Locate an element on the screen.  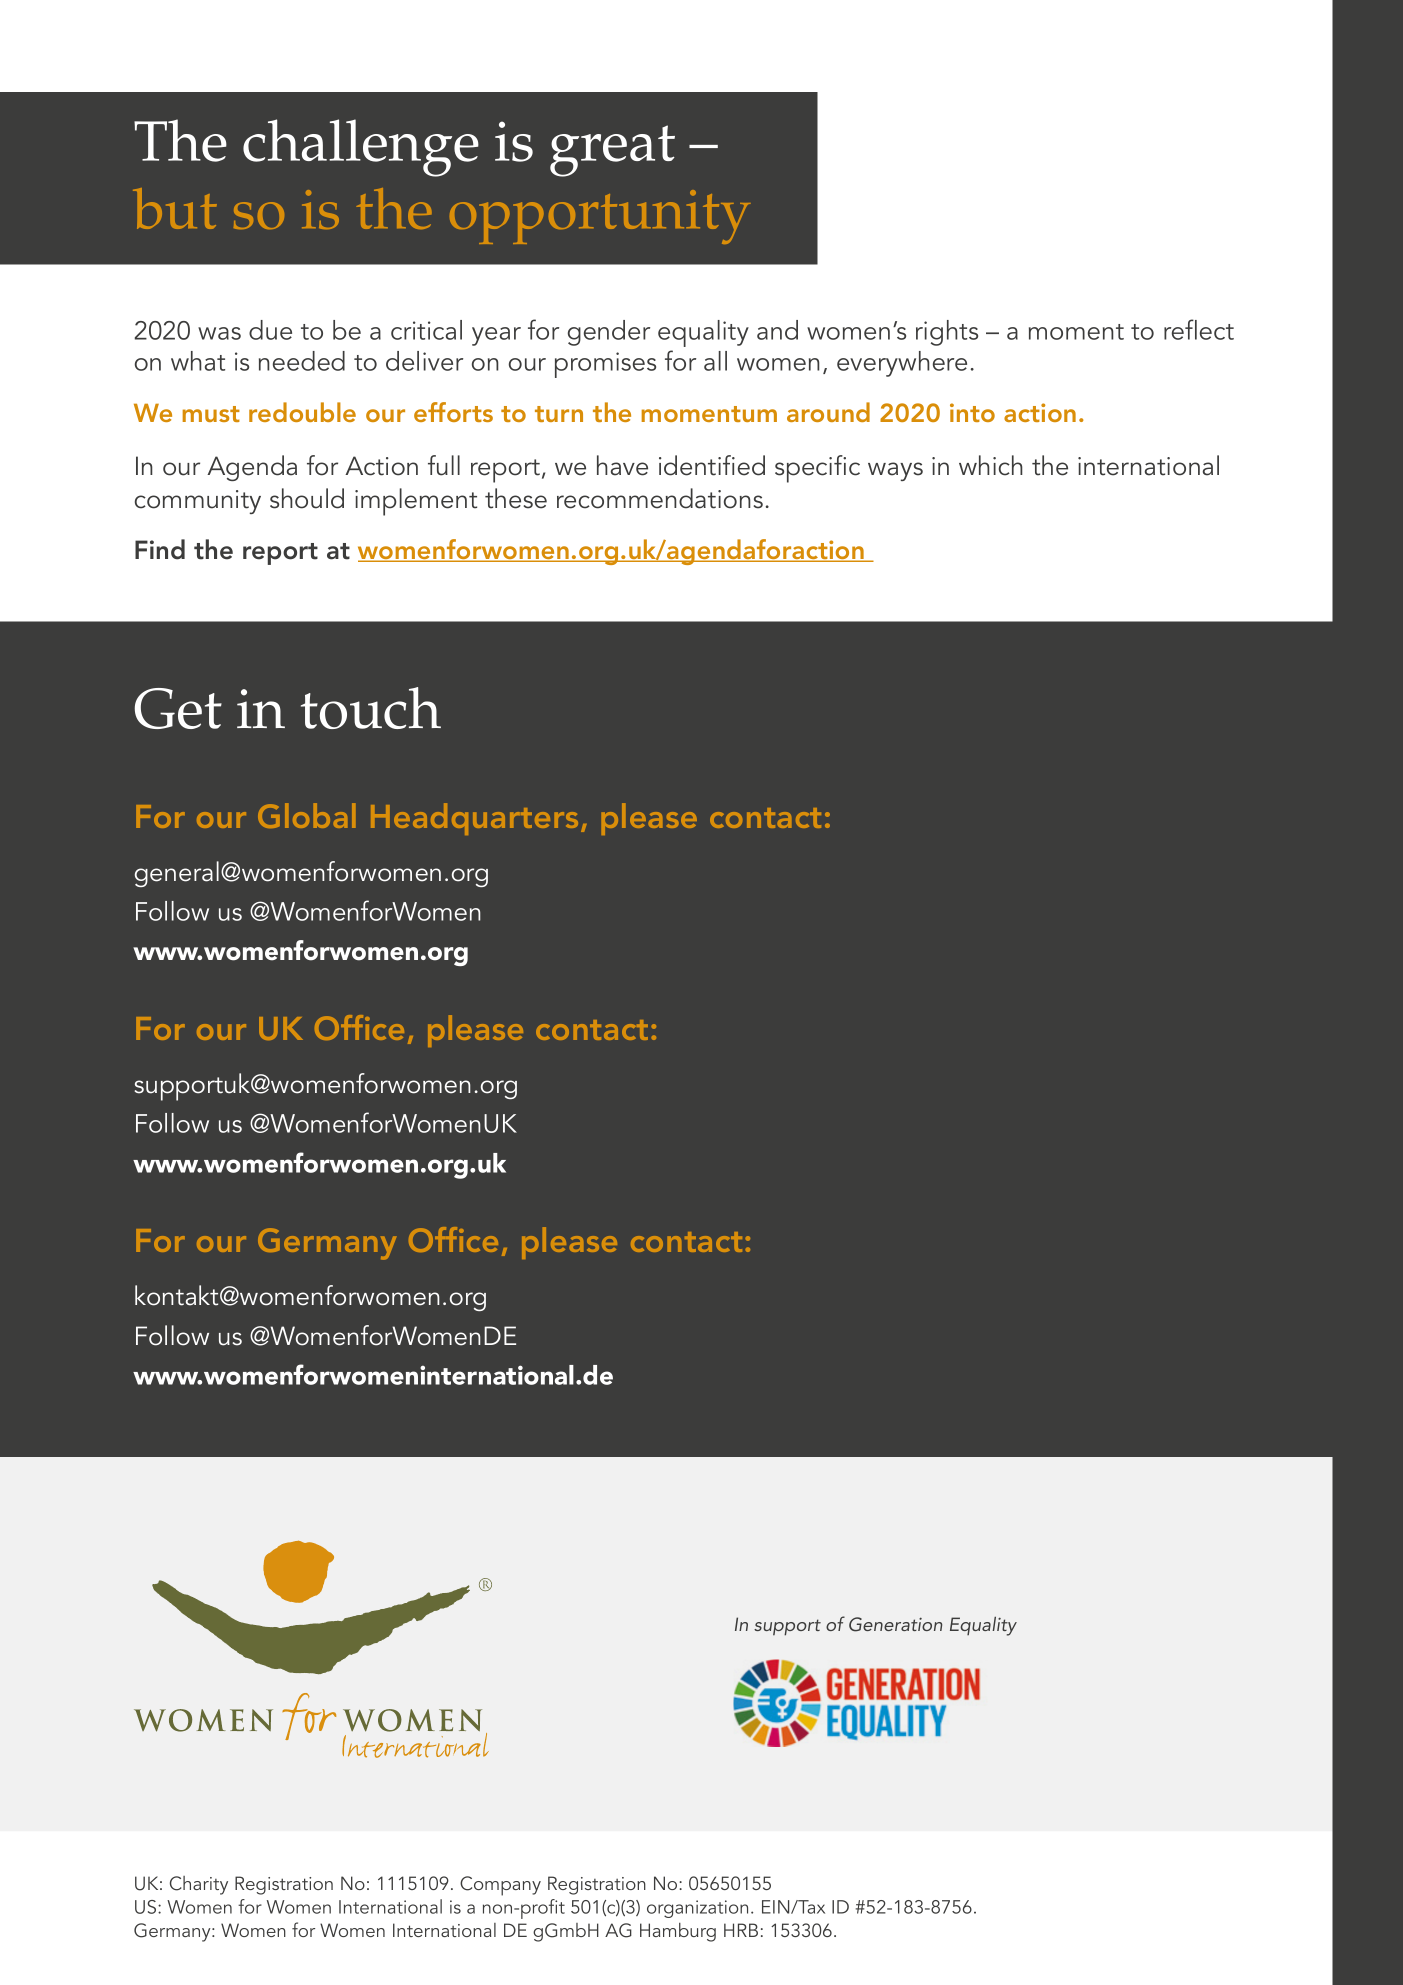
reflect is located at coordinates (1199, 329).
